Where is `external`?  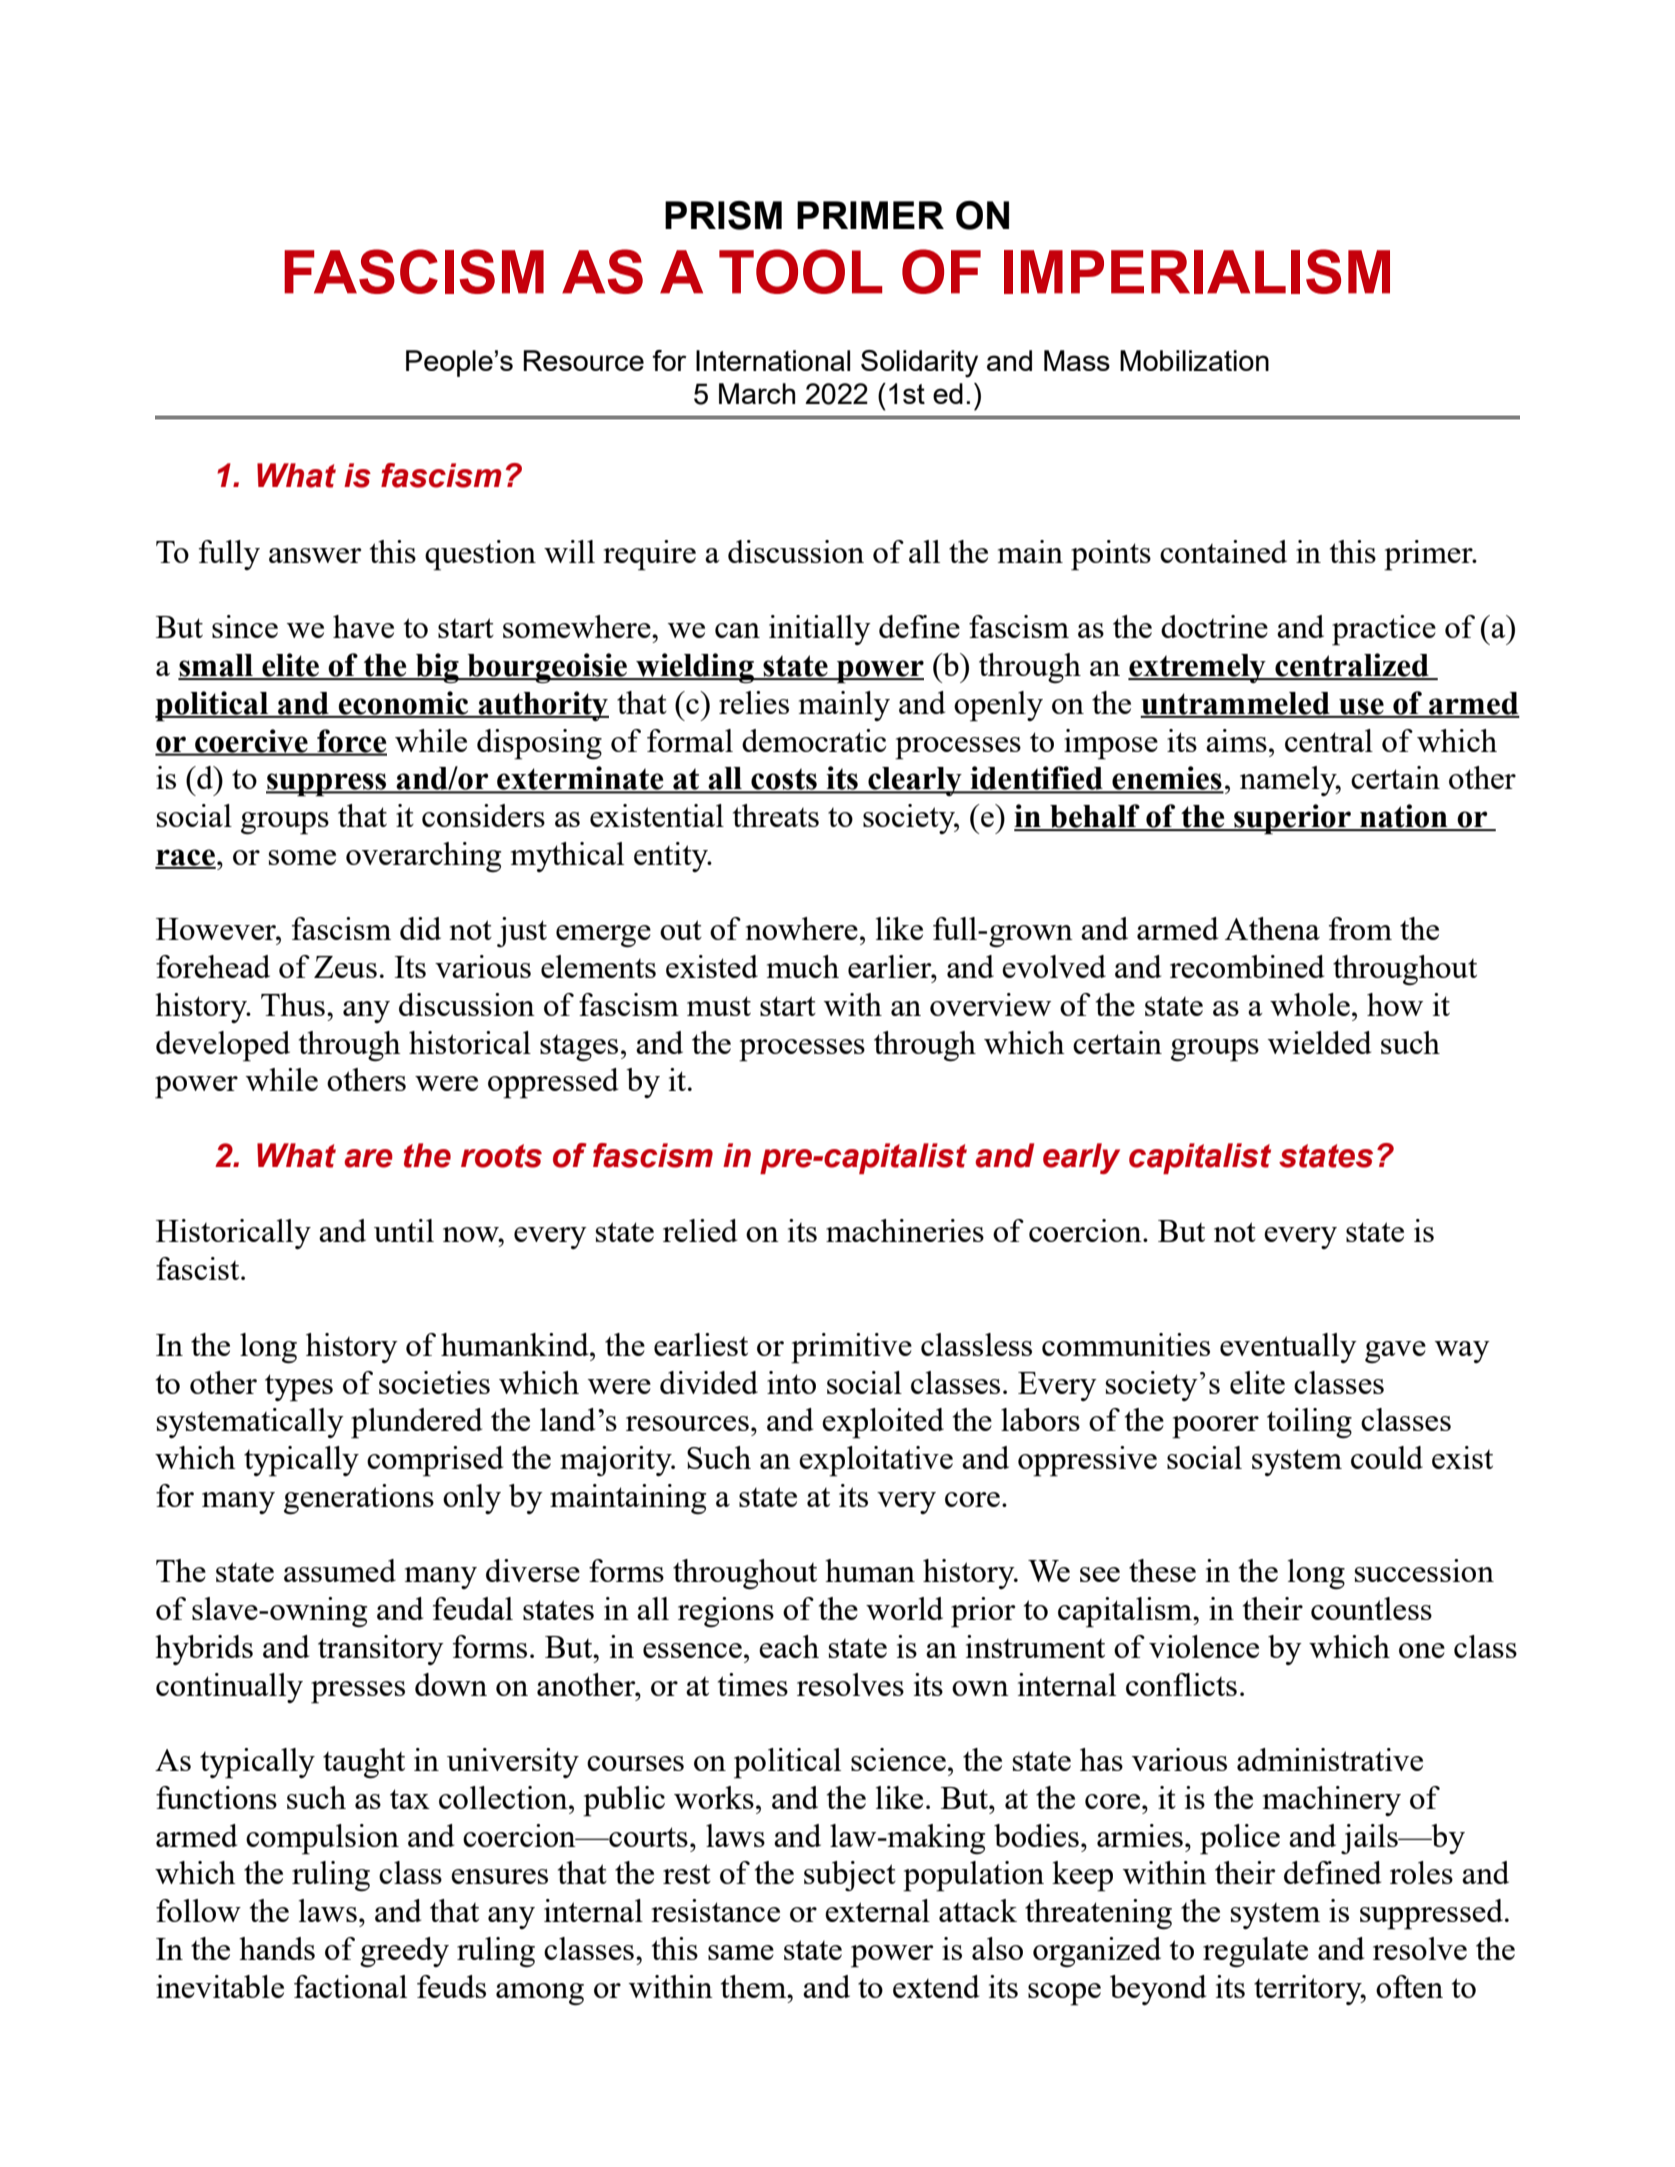
external is located at coordinates (877, 1910).
